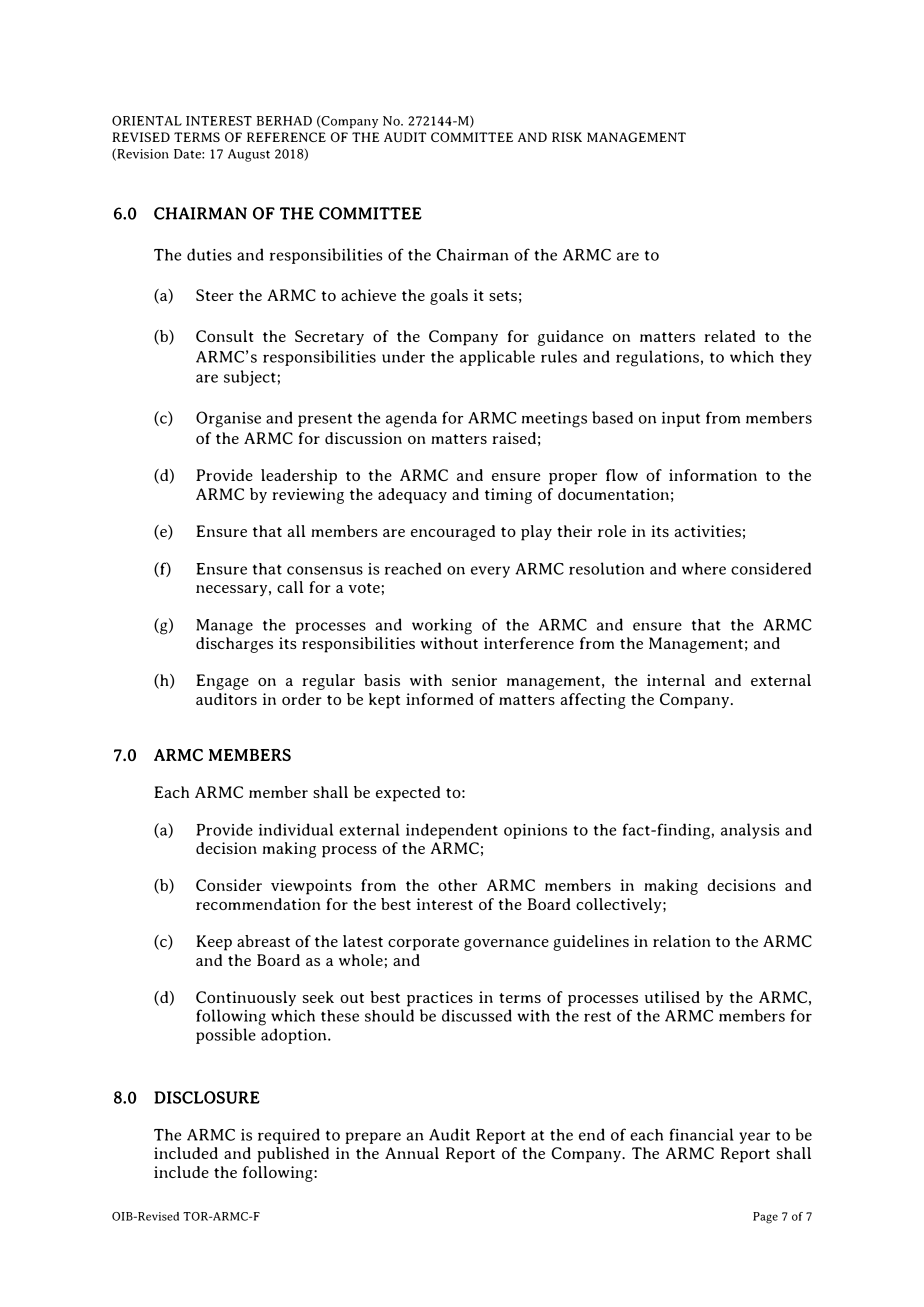 This image has height=1307, width=924. What do you see at coordinates (411, 419) in the image?
I see `agenda` at bounding box center [411, 419].
